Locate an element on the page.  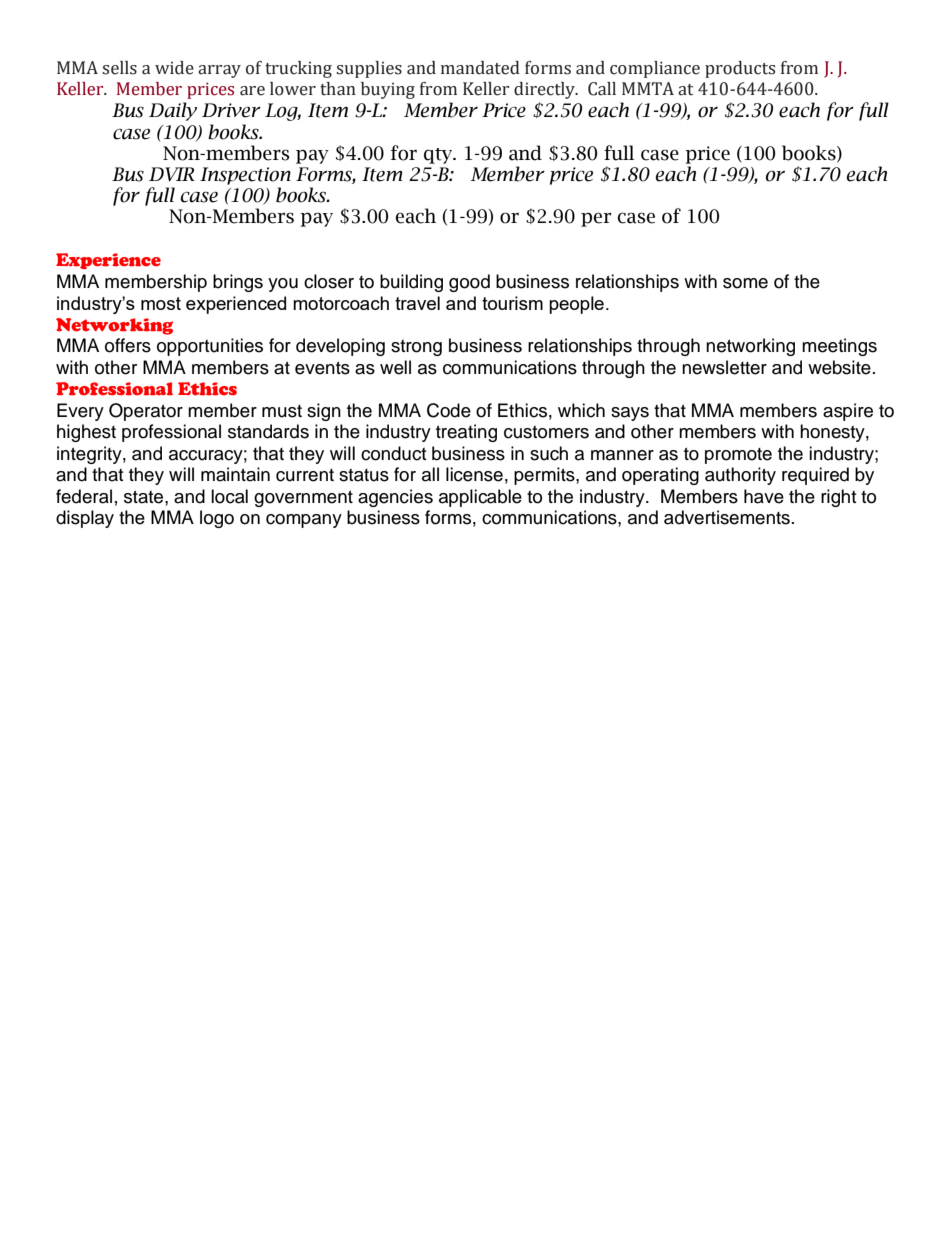
state is located at coordinates (145, 497).
